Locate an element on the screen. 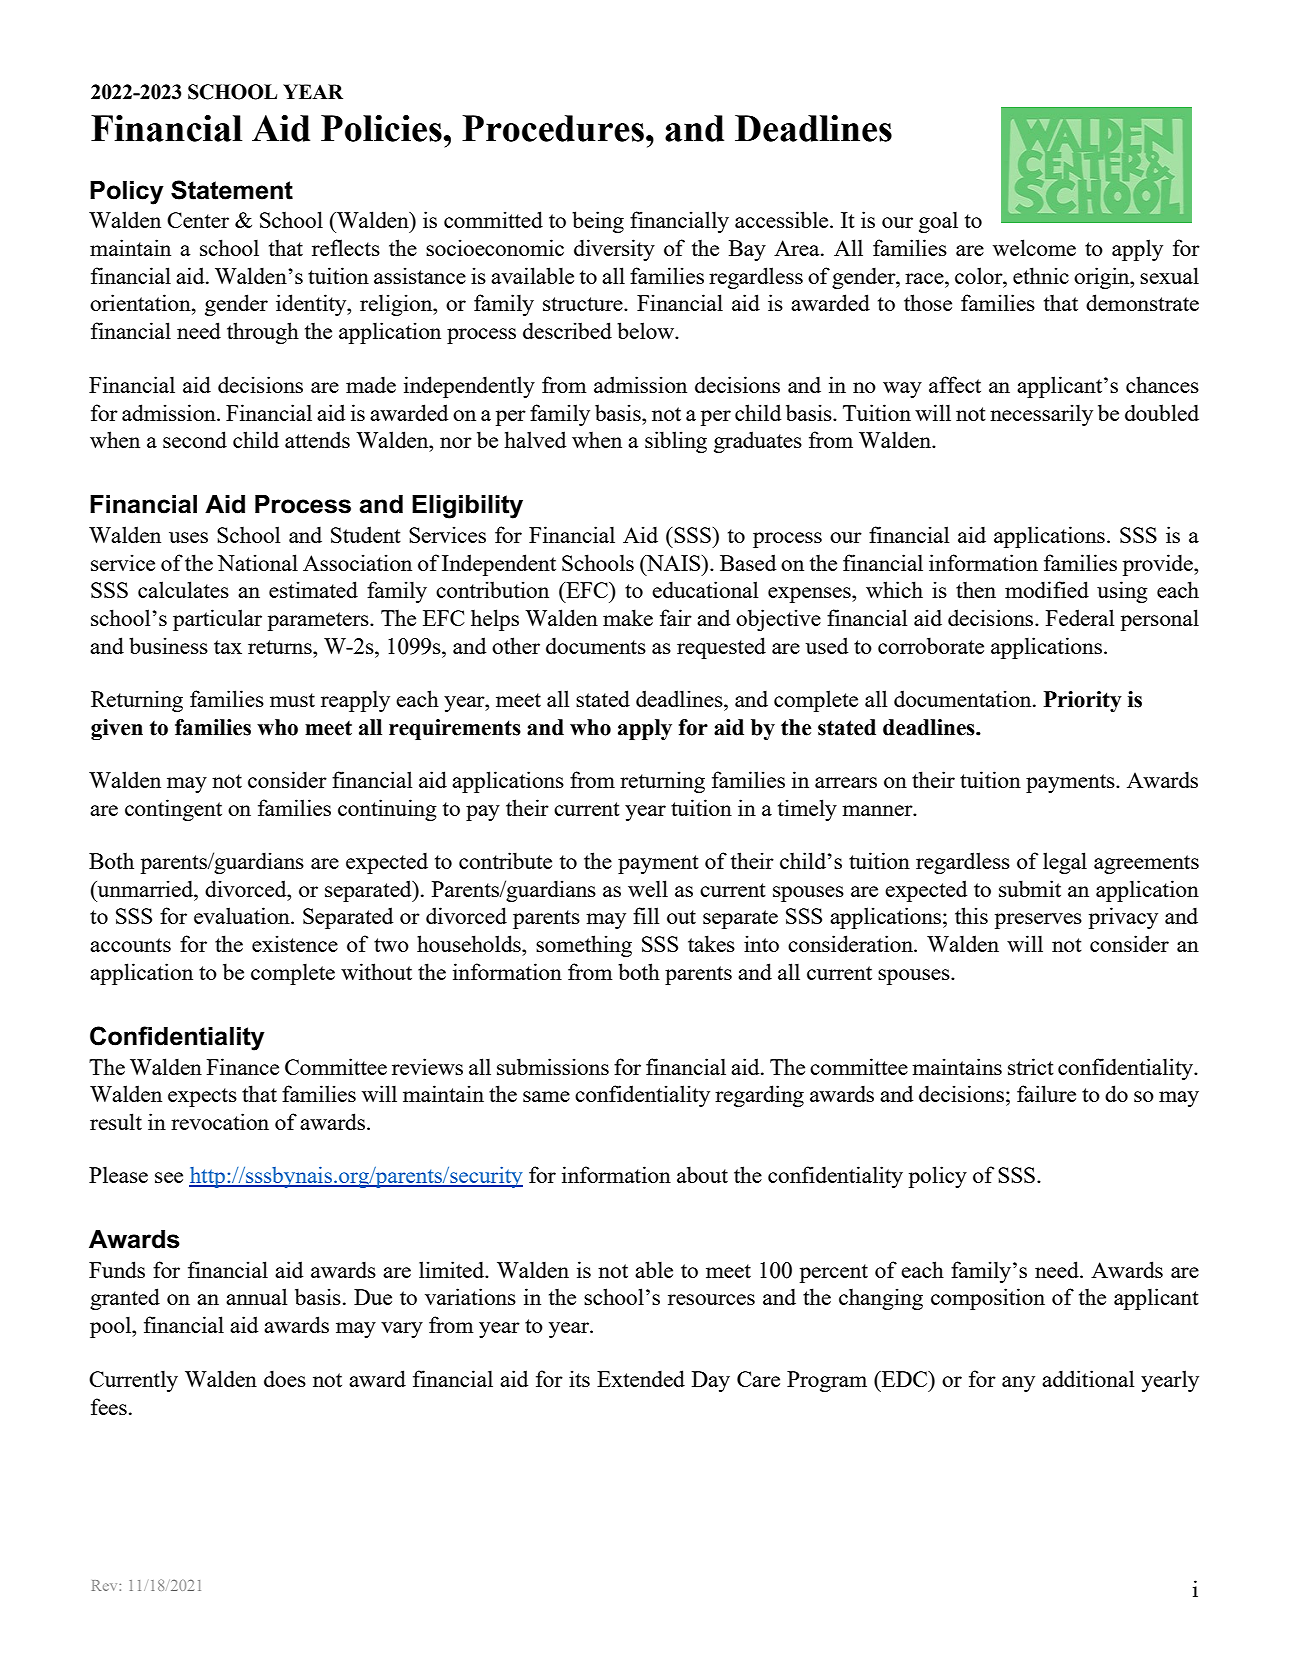 The image size is (1290, 1670). welcome is located at coordinates (1034, 247).
